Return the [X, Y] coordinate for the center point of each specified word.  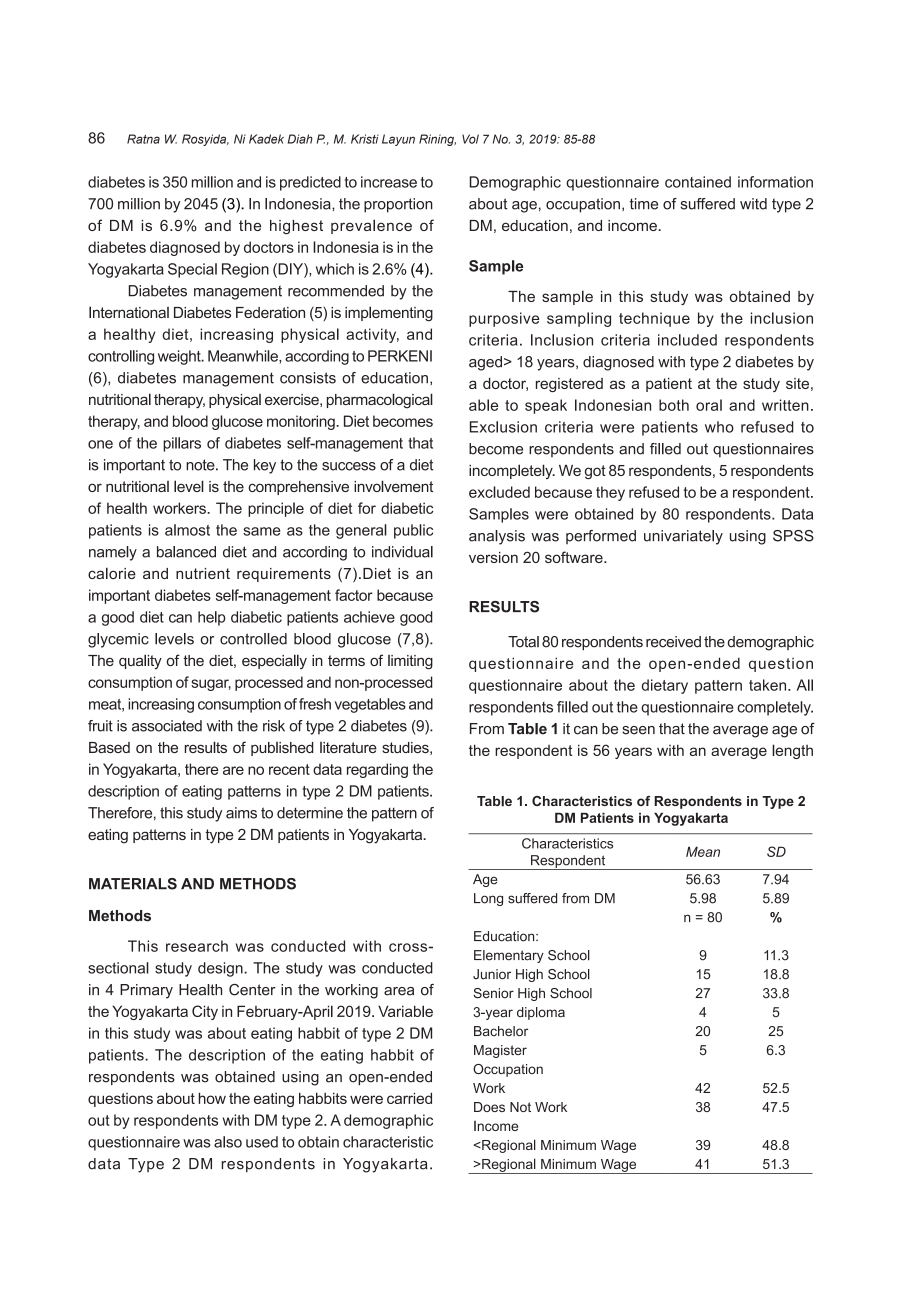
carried [409, 1098]
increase [389, 182]
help [212, 618]
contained [698, 182]
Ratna [143, 139]
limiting [410, 662]
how [212, 1098]
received [673, 642]
